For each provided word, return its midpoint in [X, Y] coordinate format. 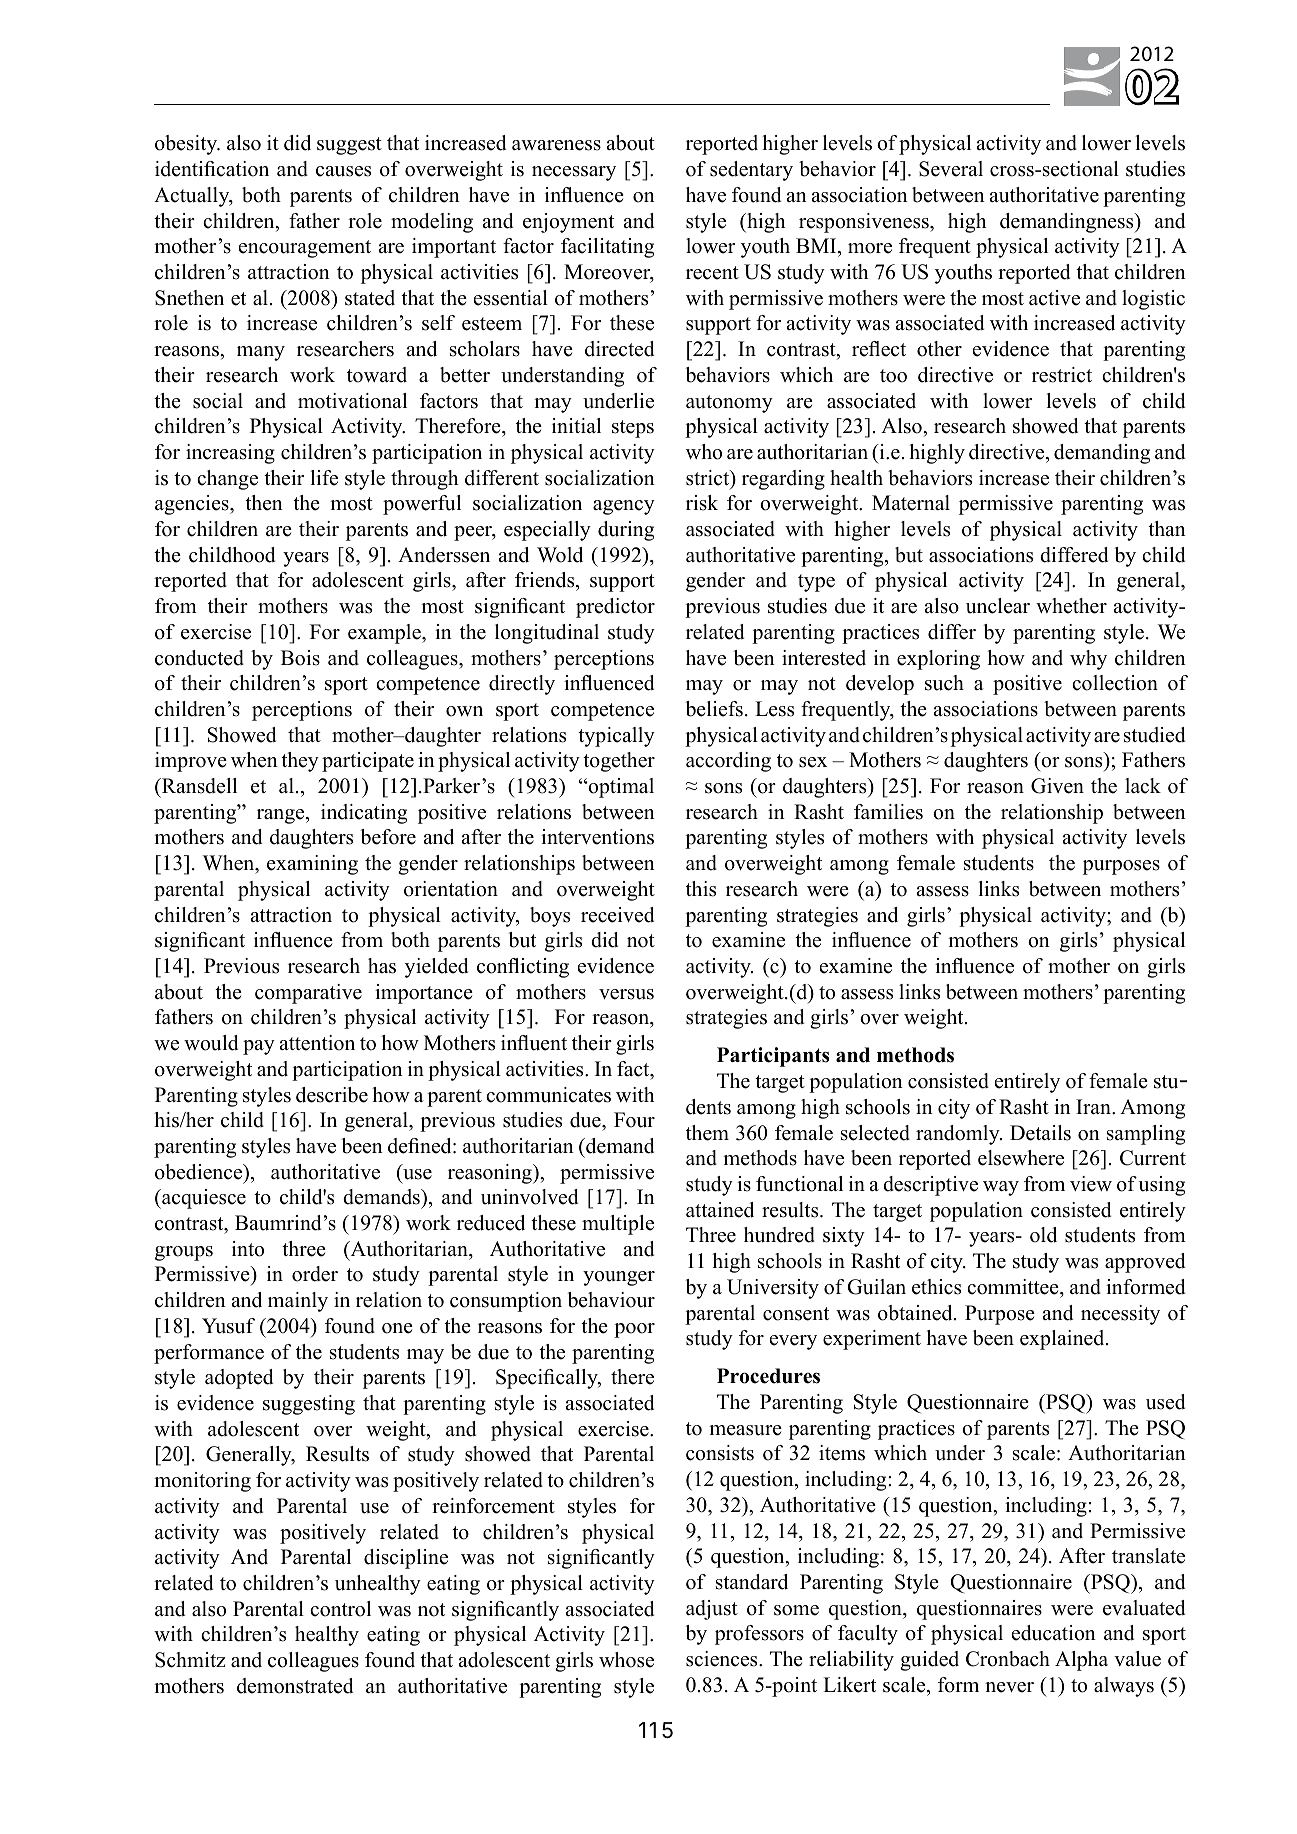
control [340, 1609]
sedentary [751, 171]
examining [312, 865]
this [701, 889]
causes [343, 171]
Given [1057, 786]
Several [951, 169]
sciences [723, 1659]
